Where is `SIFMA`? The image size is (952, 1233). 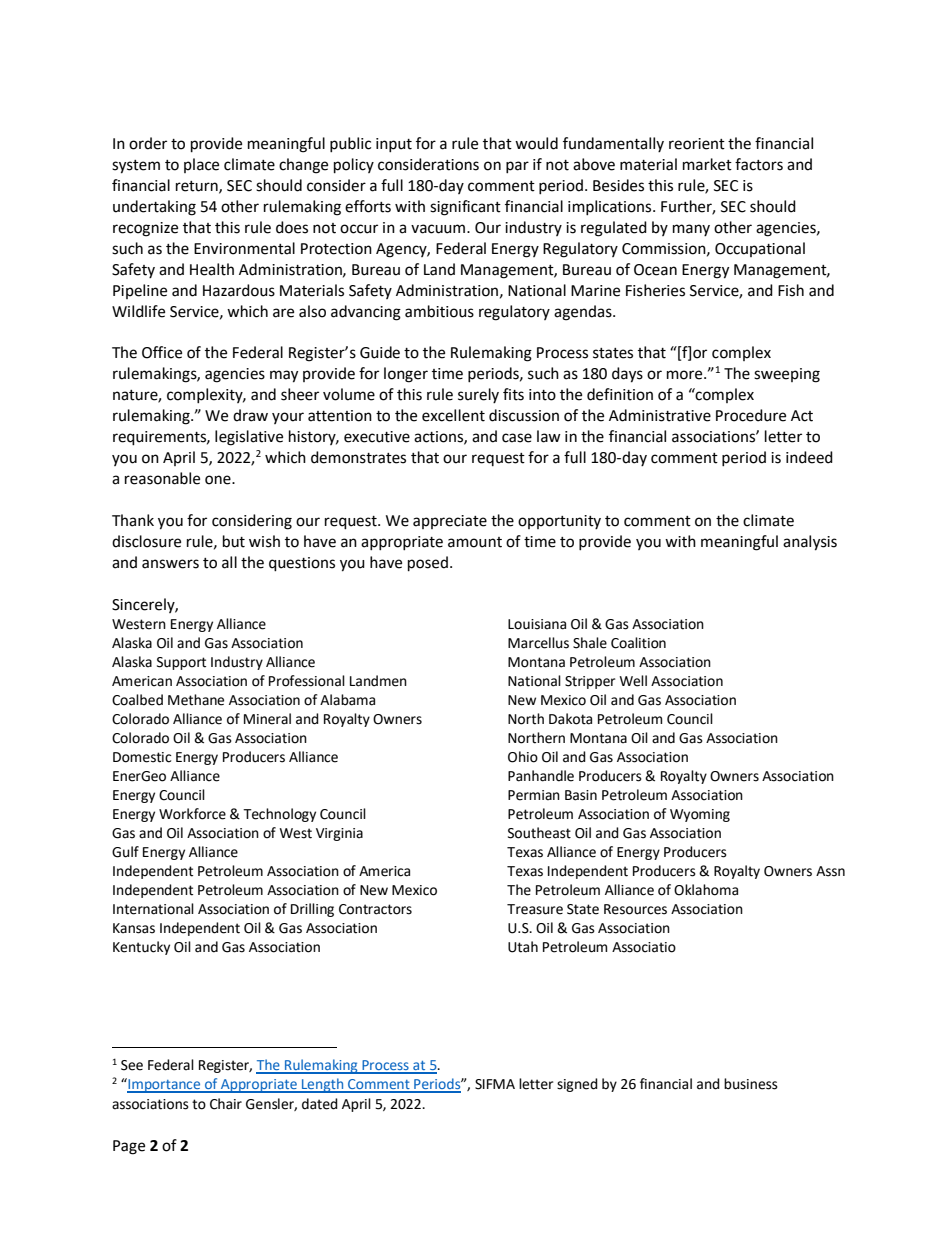 SIFMA is located at coordinates (495, 1084).
